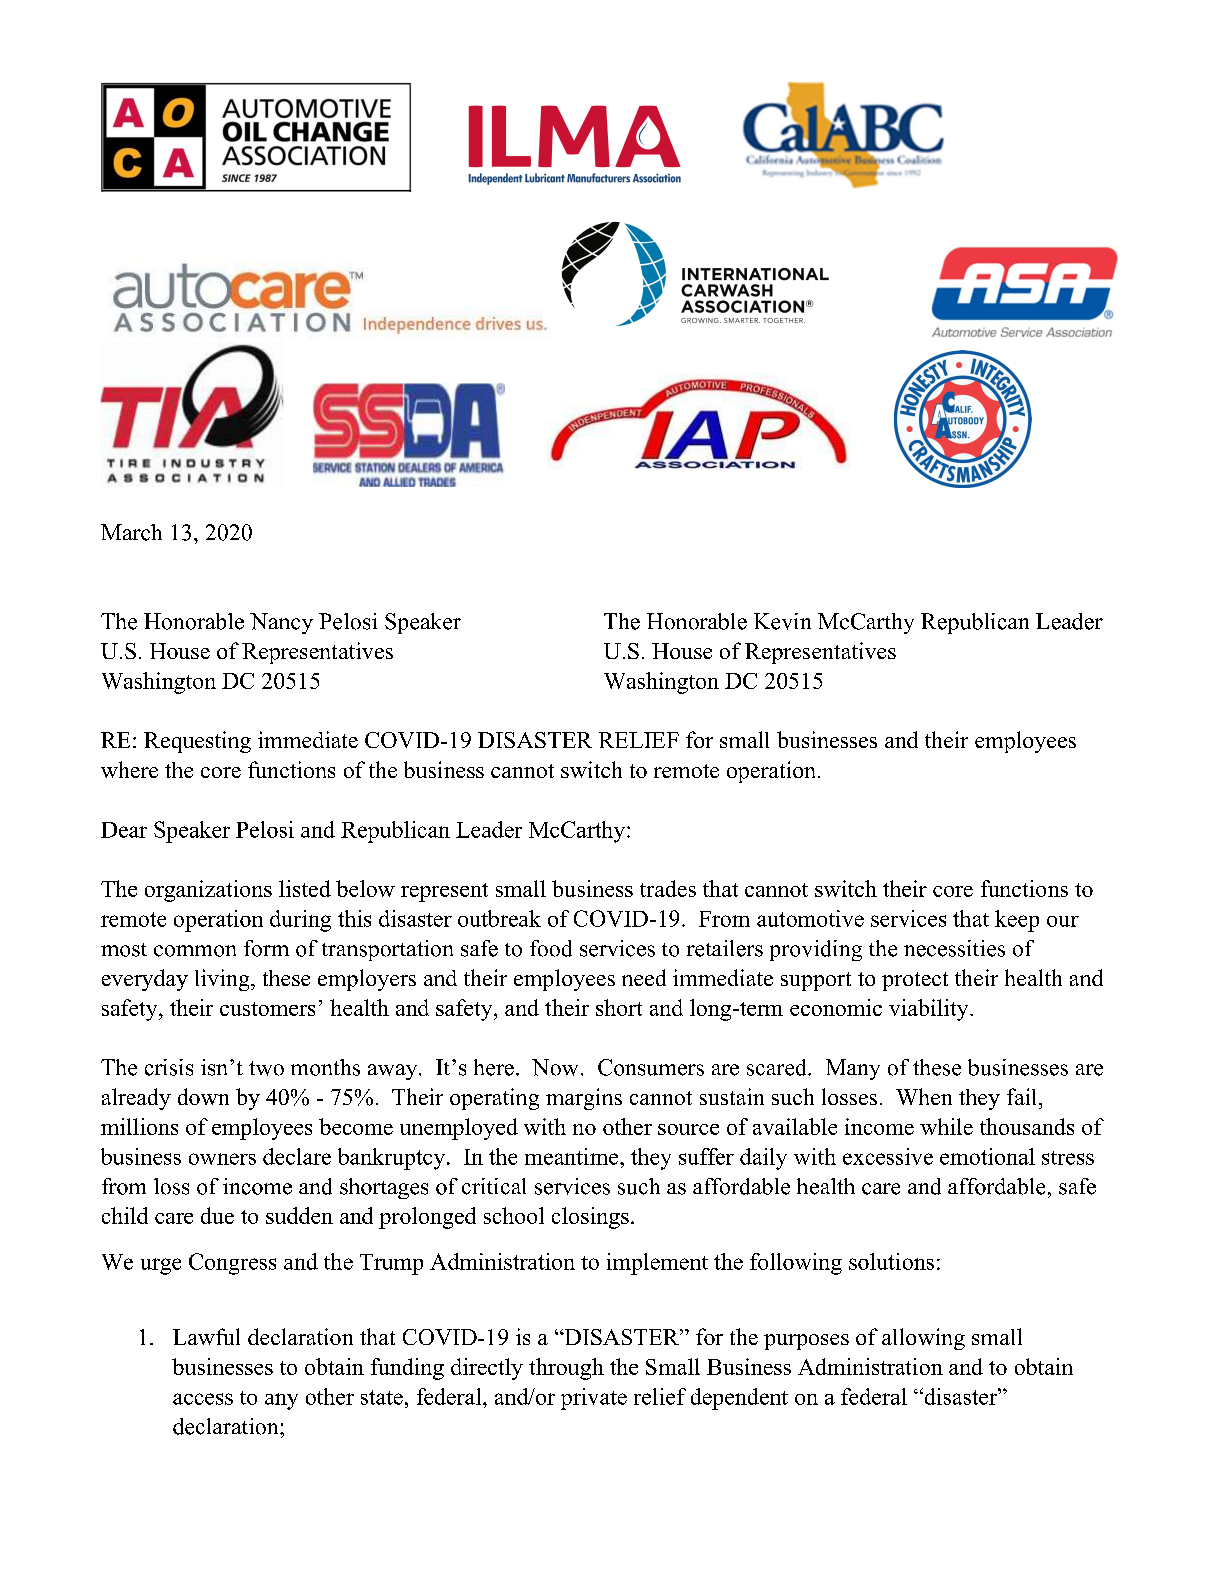 Image resolution: width=1222 pixels, height=1581 pixels. What do you see at coordinates (223, 980) in the page?
I see `living` at bounding box center [223, 980].
